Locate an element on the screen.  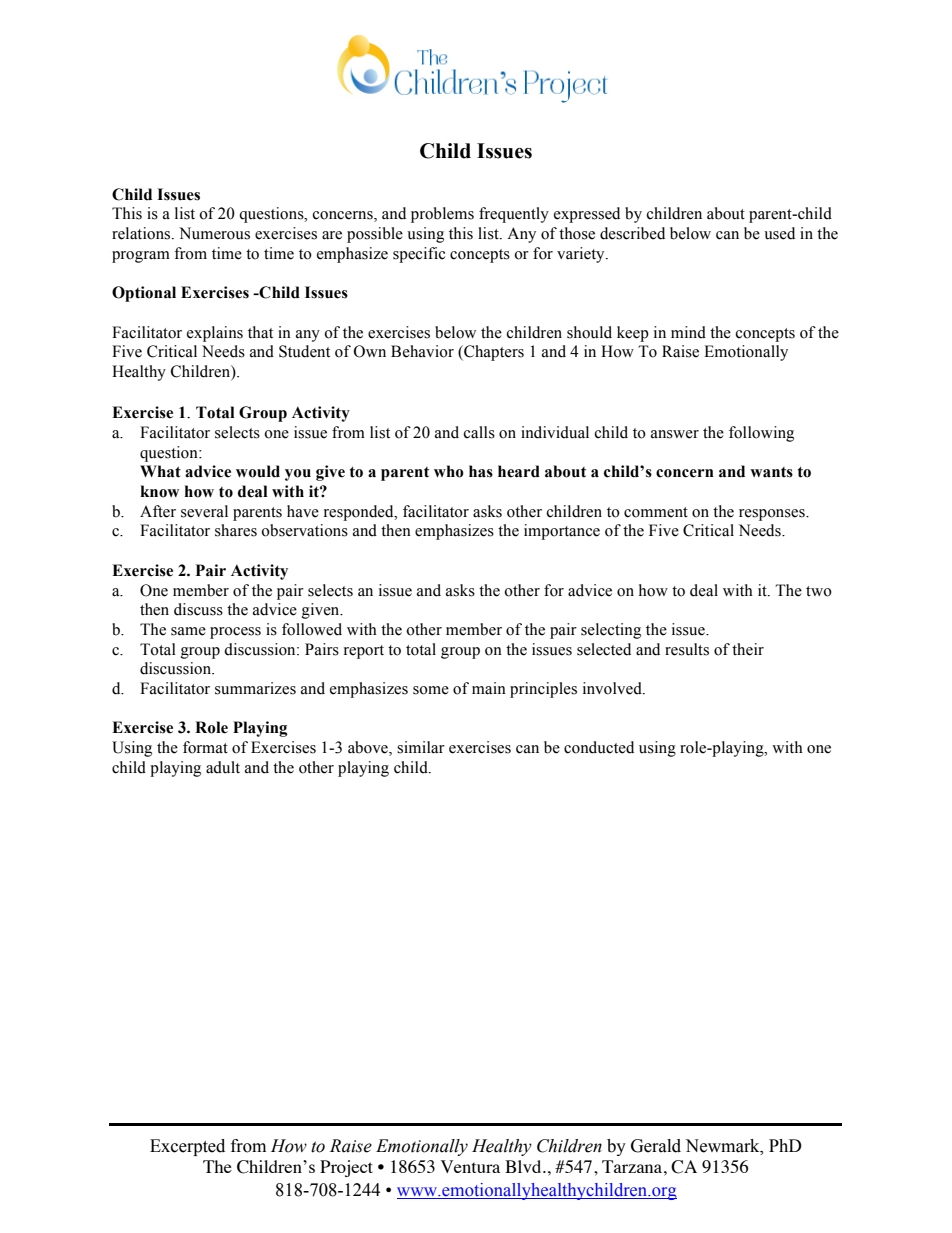
conducted is located at coordinates (599, 747).
